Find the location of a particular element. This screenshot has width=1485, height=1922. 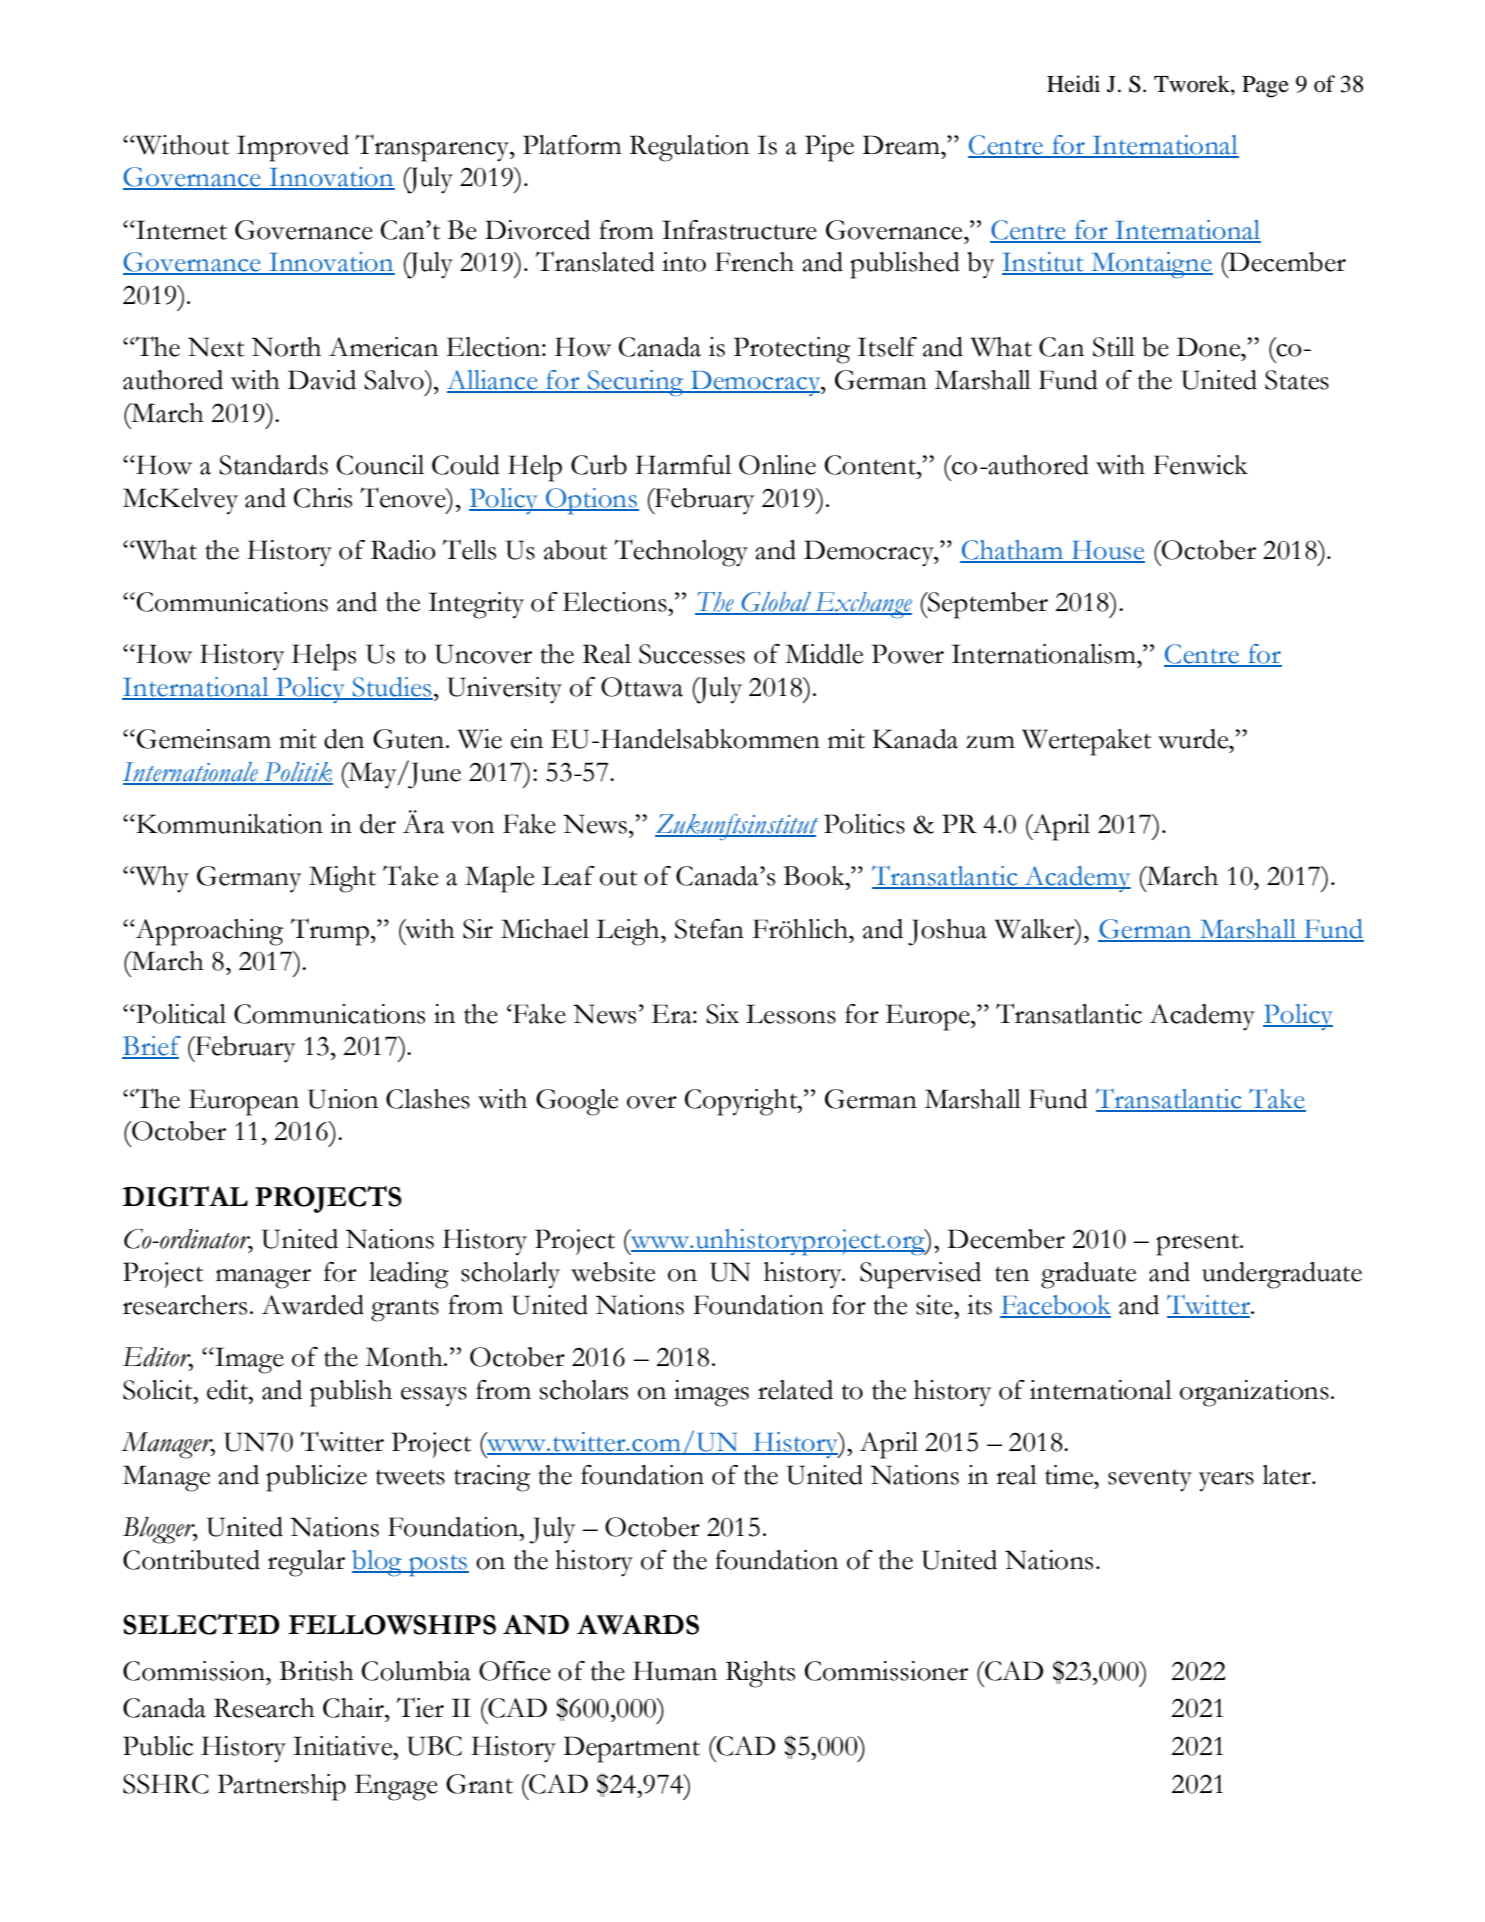

Heidi is located at coordinates (1073, 84).
